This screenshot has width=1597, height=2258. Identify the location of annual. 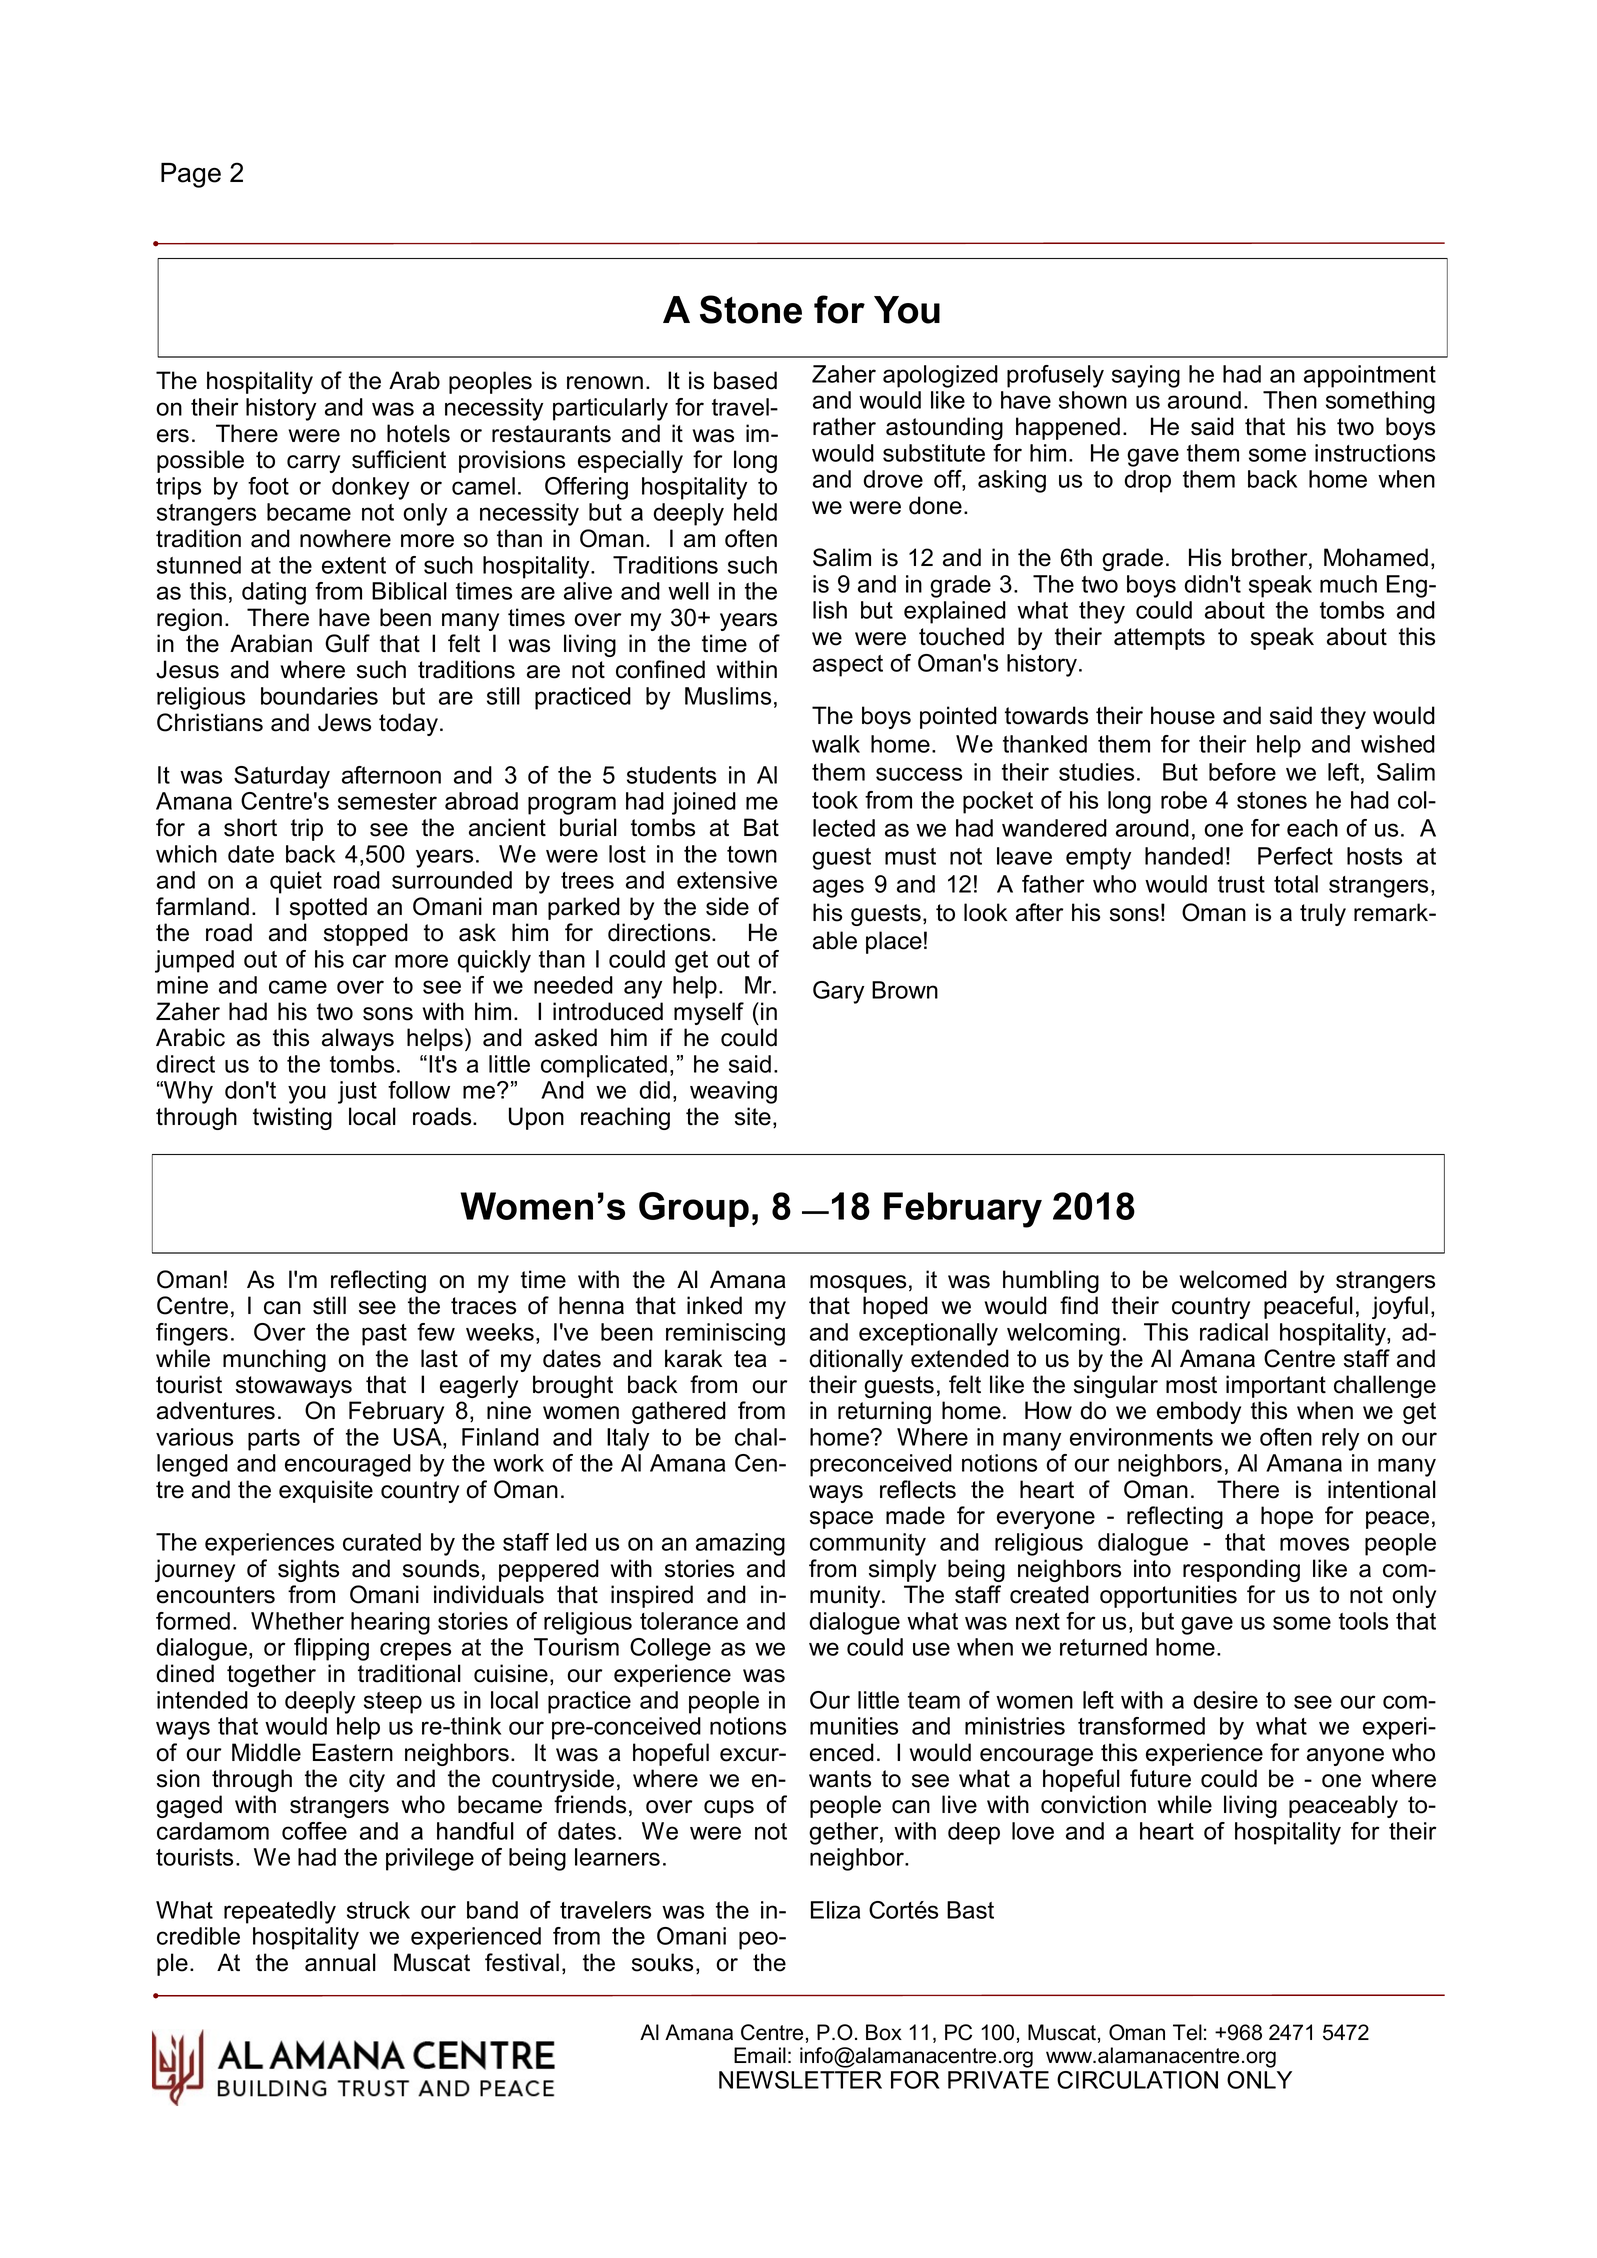
(340, 1962).
